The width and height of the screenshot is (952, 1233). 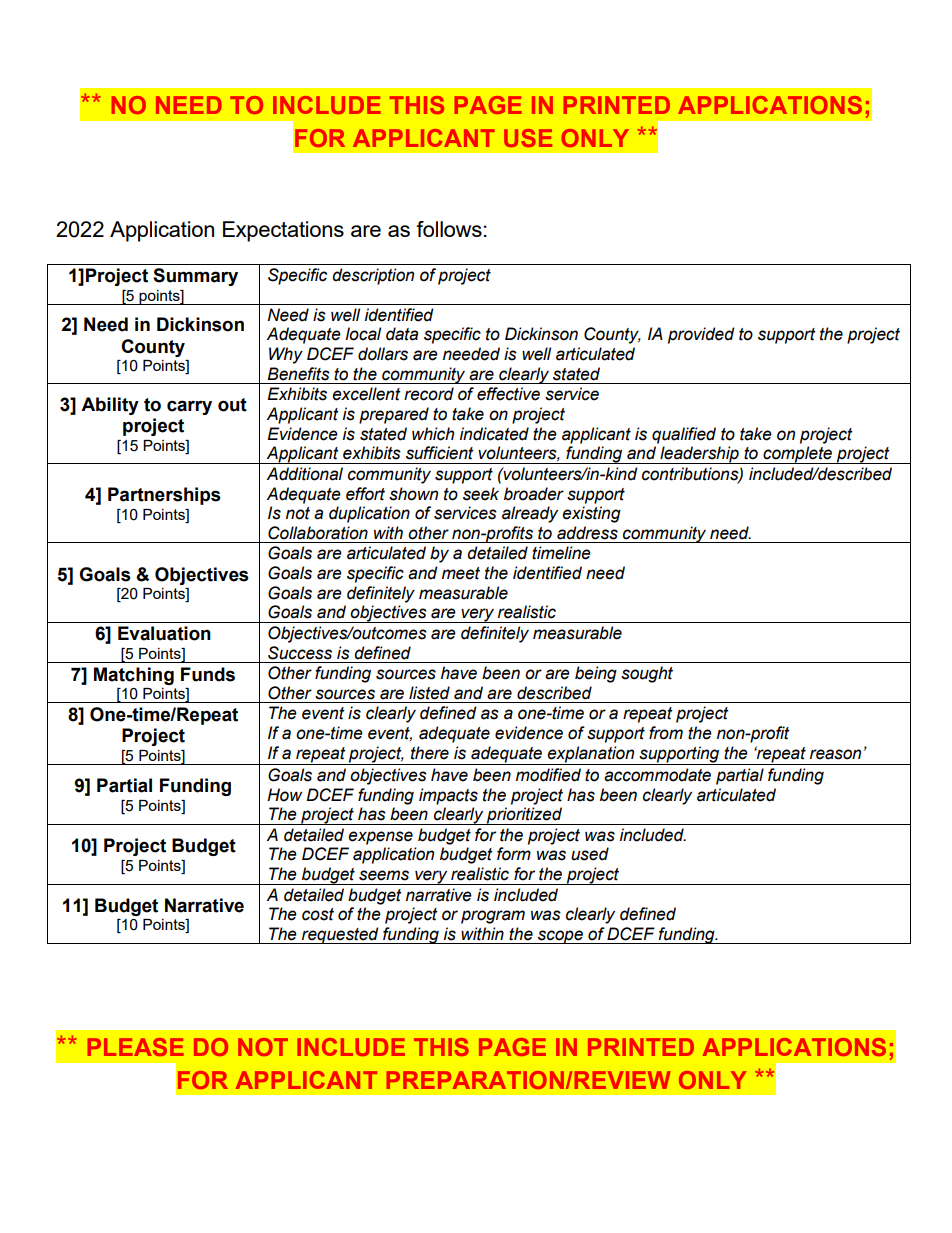 What do you see at coordinates (699, 455) in the screenshot?
I see `leadership` at bounding box center [699, 455].
